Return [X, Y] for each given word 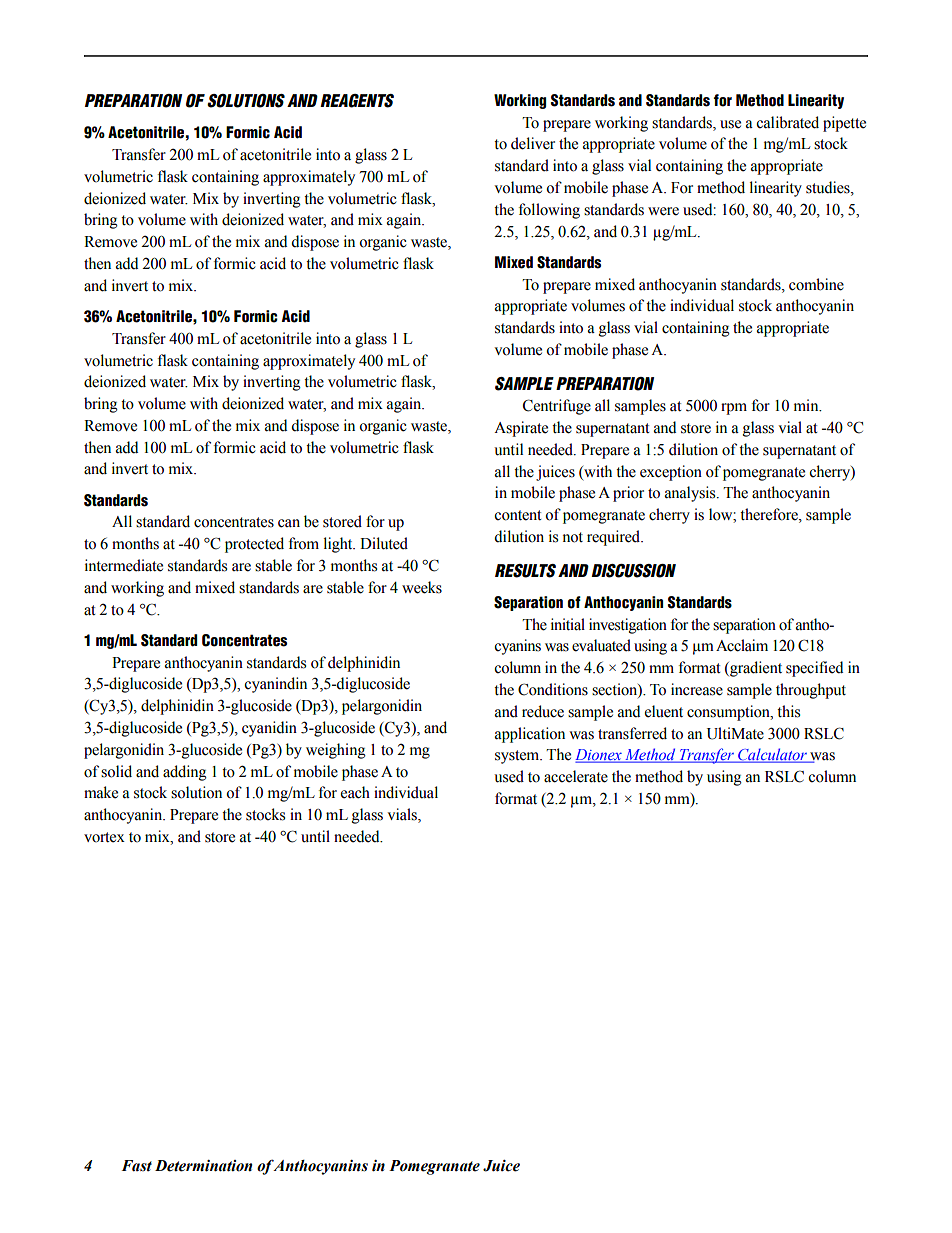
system [518, 757]
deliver [533, 143]
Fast [136, 1166]
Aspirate [521, 429]
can [289, 523]
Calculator [772, 755]
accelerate [576, 776]
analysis [691, 494]
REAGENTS [357, 101]
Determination [203, 1166]
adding [185, 773]
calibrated [787, 122]
